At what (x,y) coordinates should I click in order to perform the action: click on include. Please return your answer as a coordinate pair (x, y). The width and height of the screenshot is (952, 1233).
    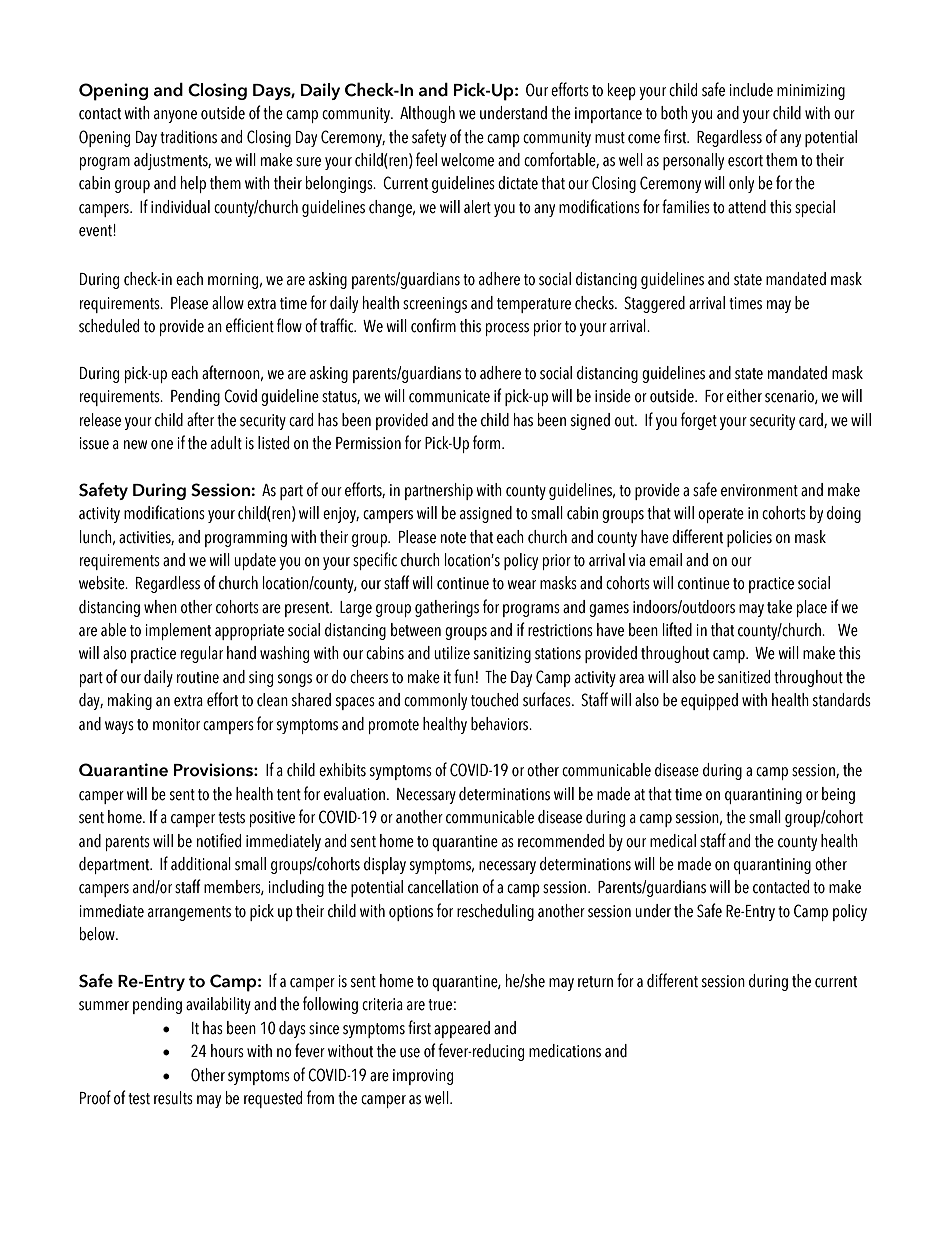
    Looking at the image, I should click on (751, 90).
